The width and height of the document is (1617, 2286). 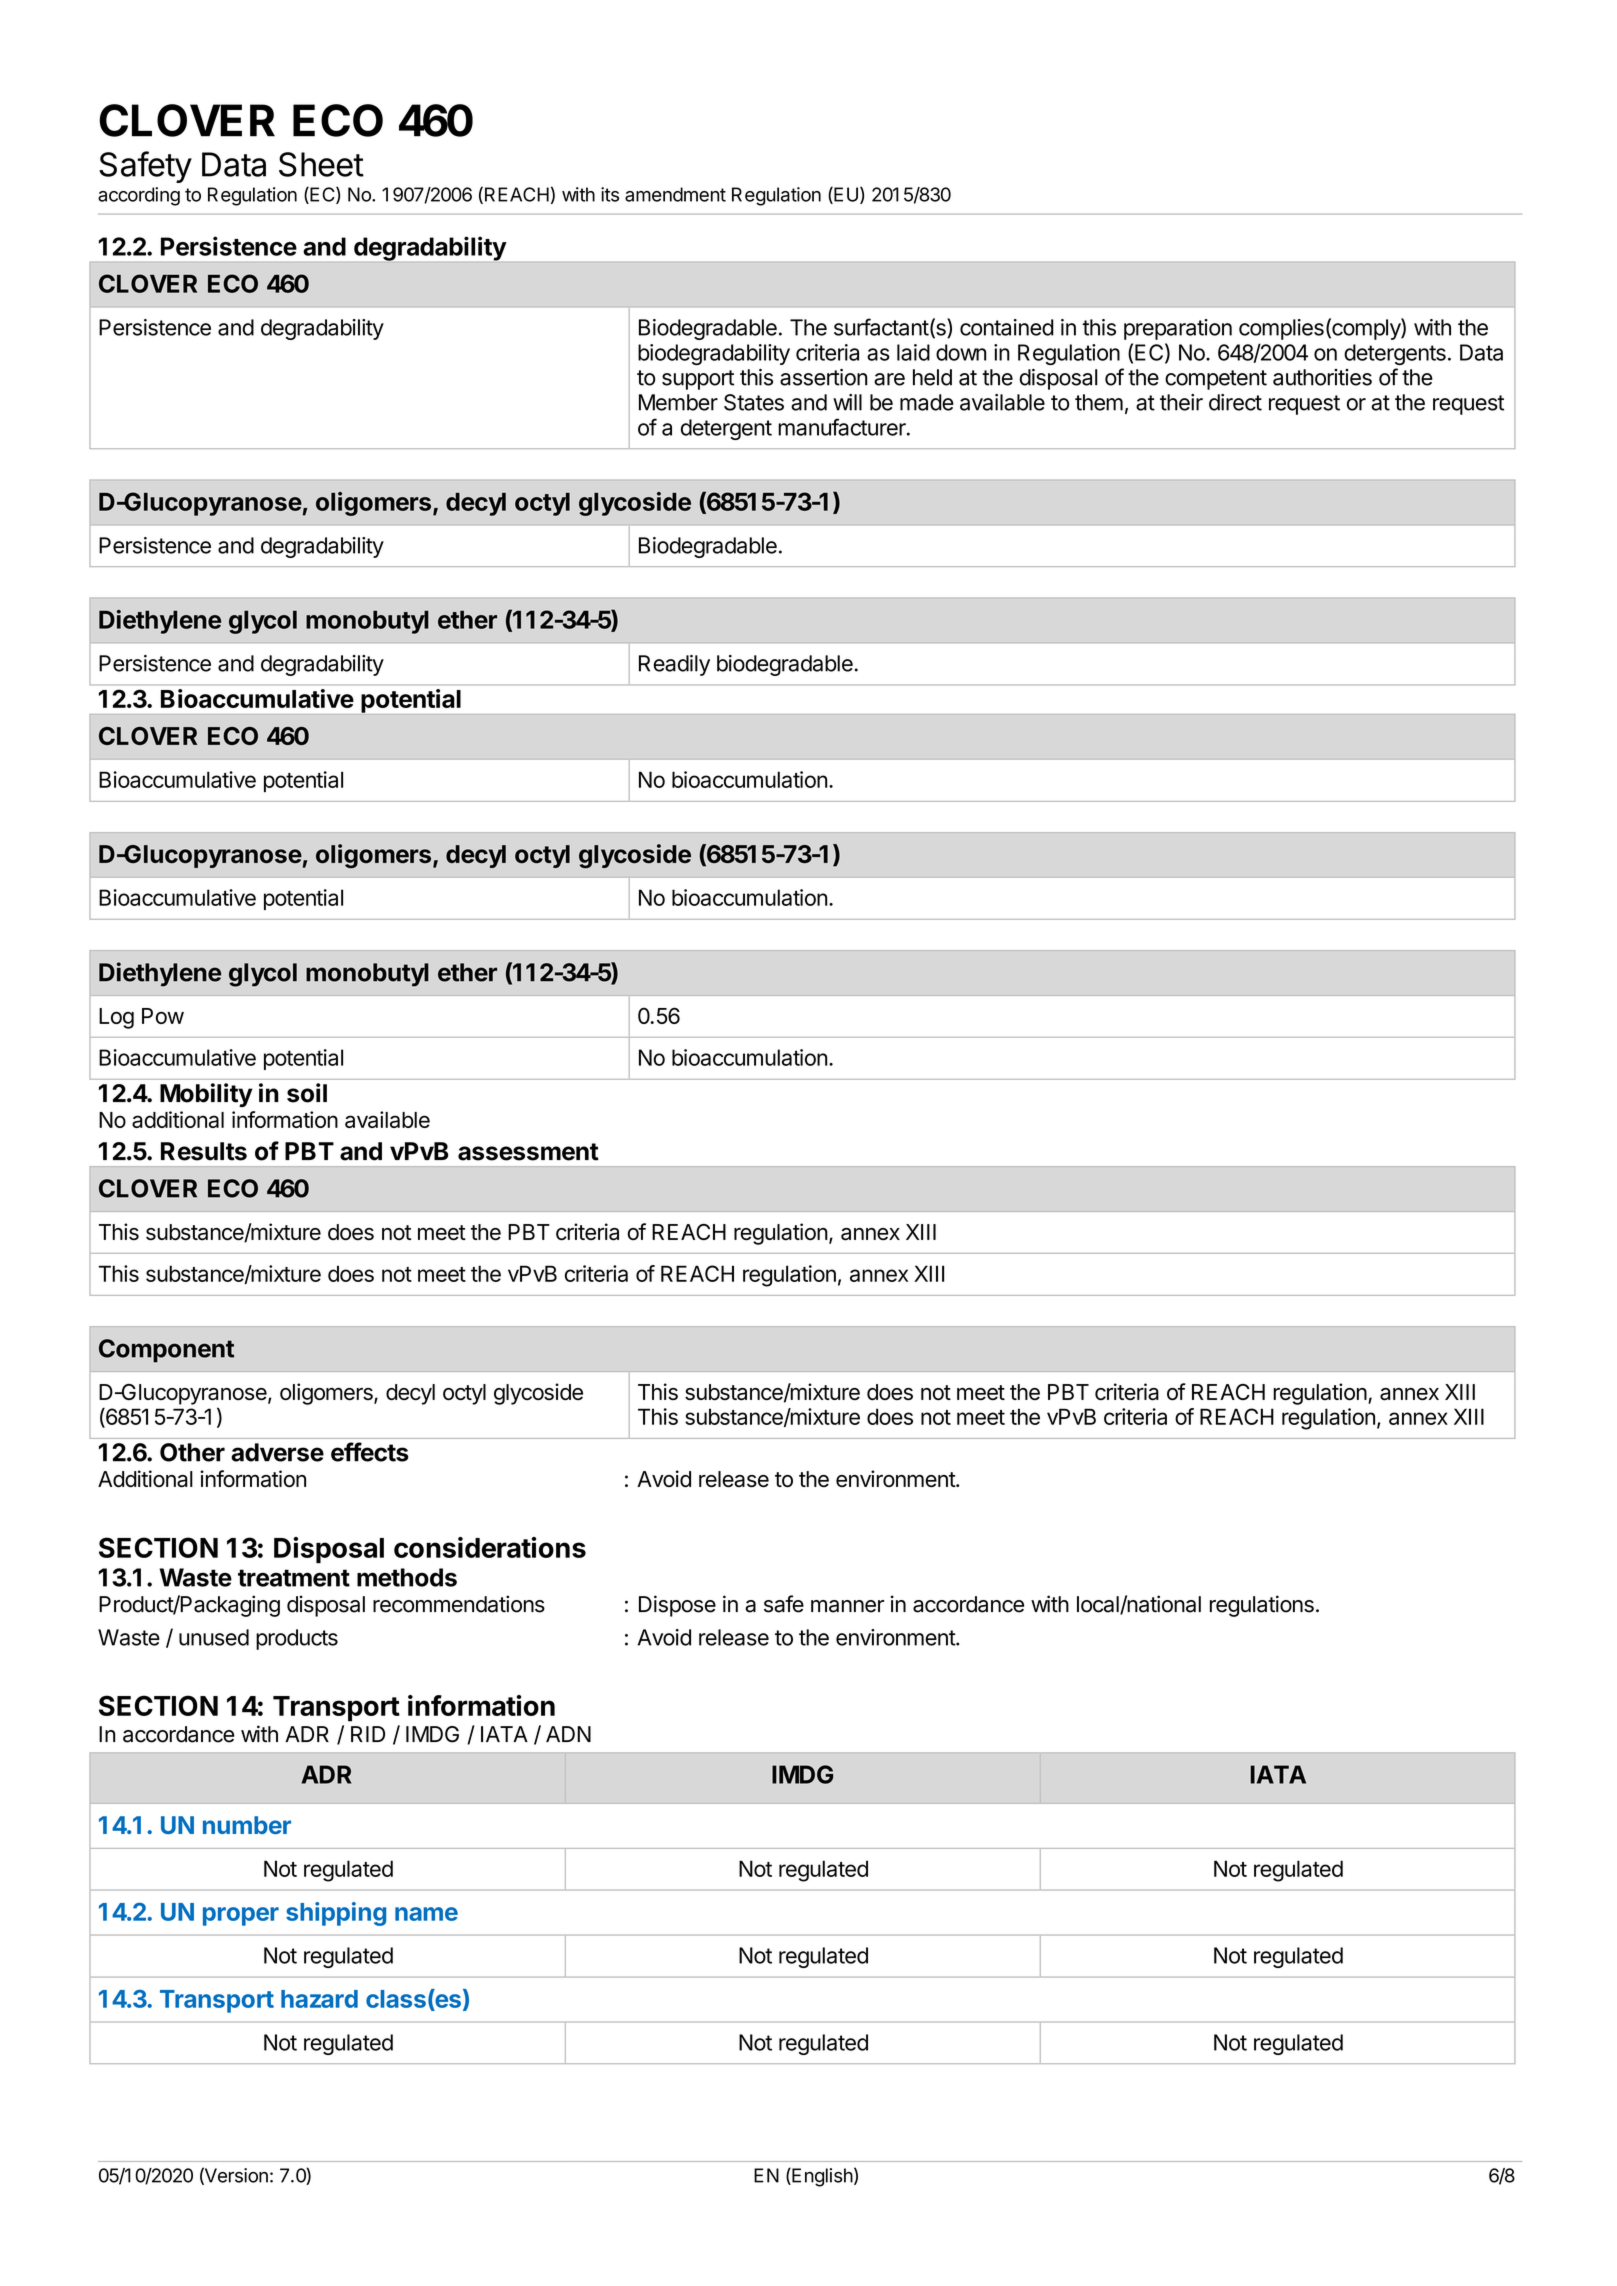 What do you see at coordinates (163, 1016) in the document?
I see `Pow` at bounding box center [163, 1016].
